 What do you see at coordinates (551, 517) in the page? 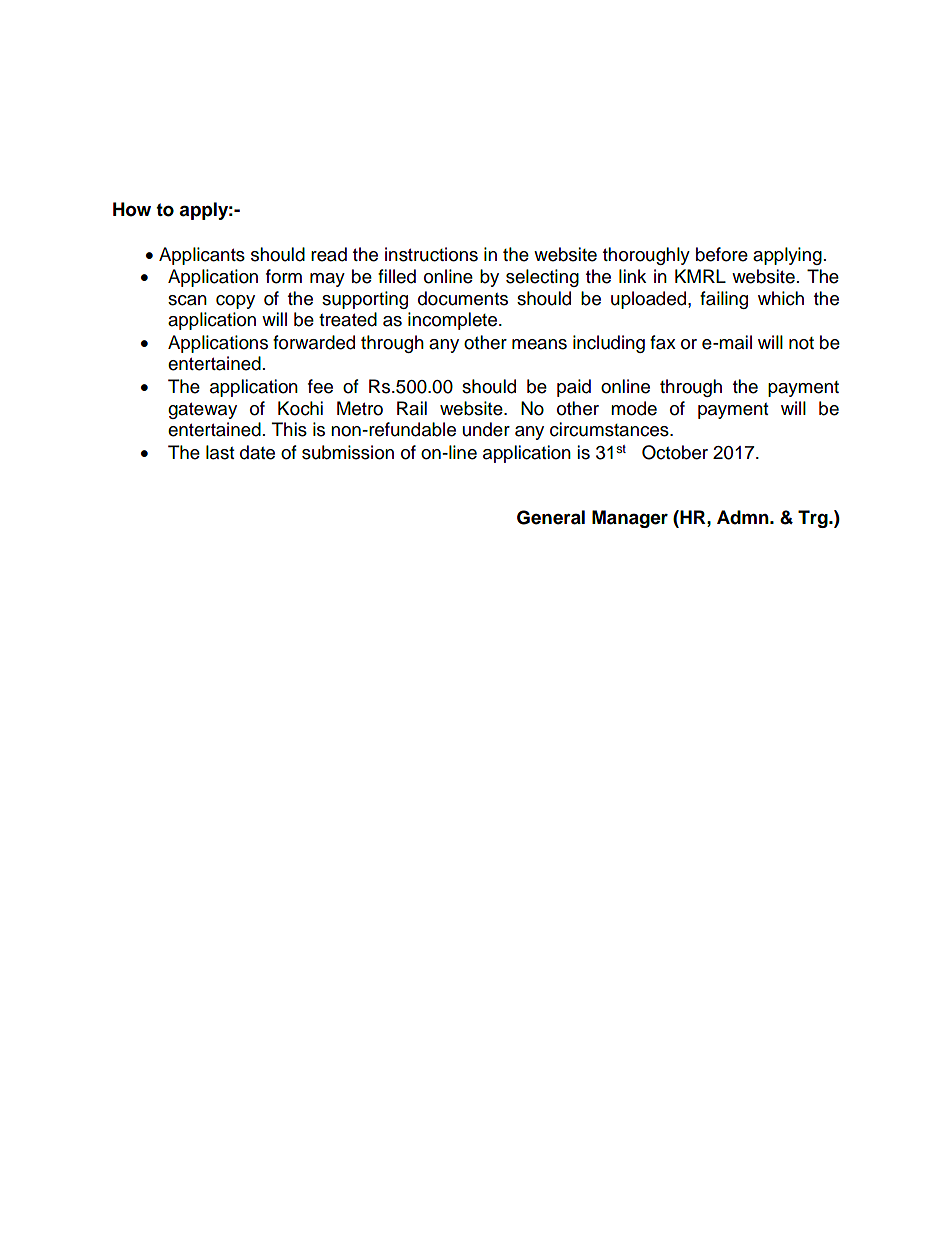
I see `General` at bounding box center [551, 517].
